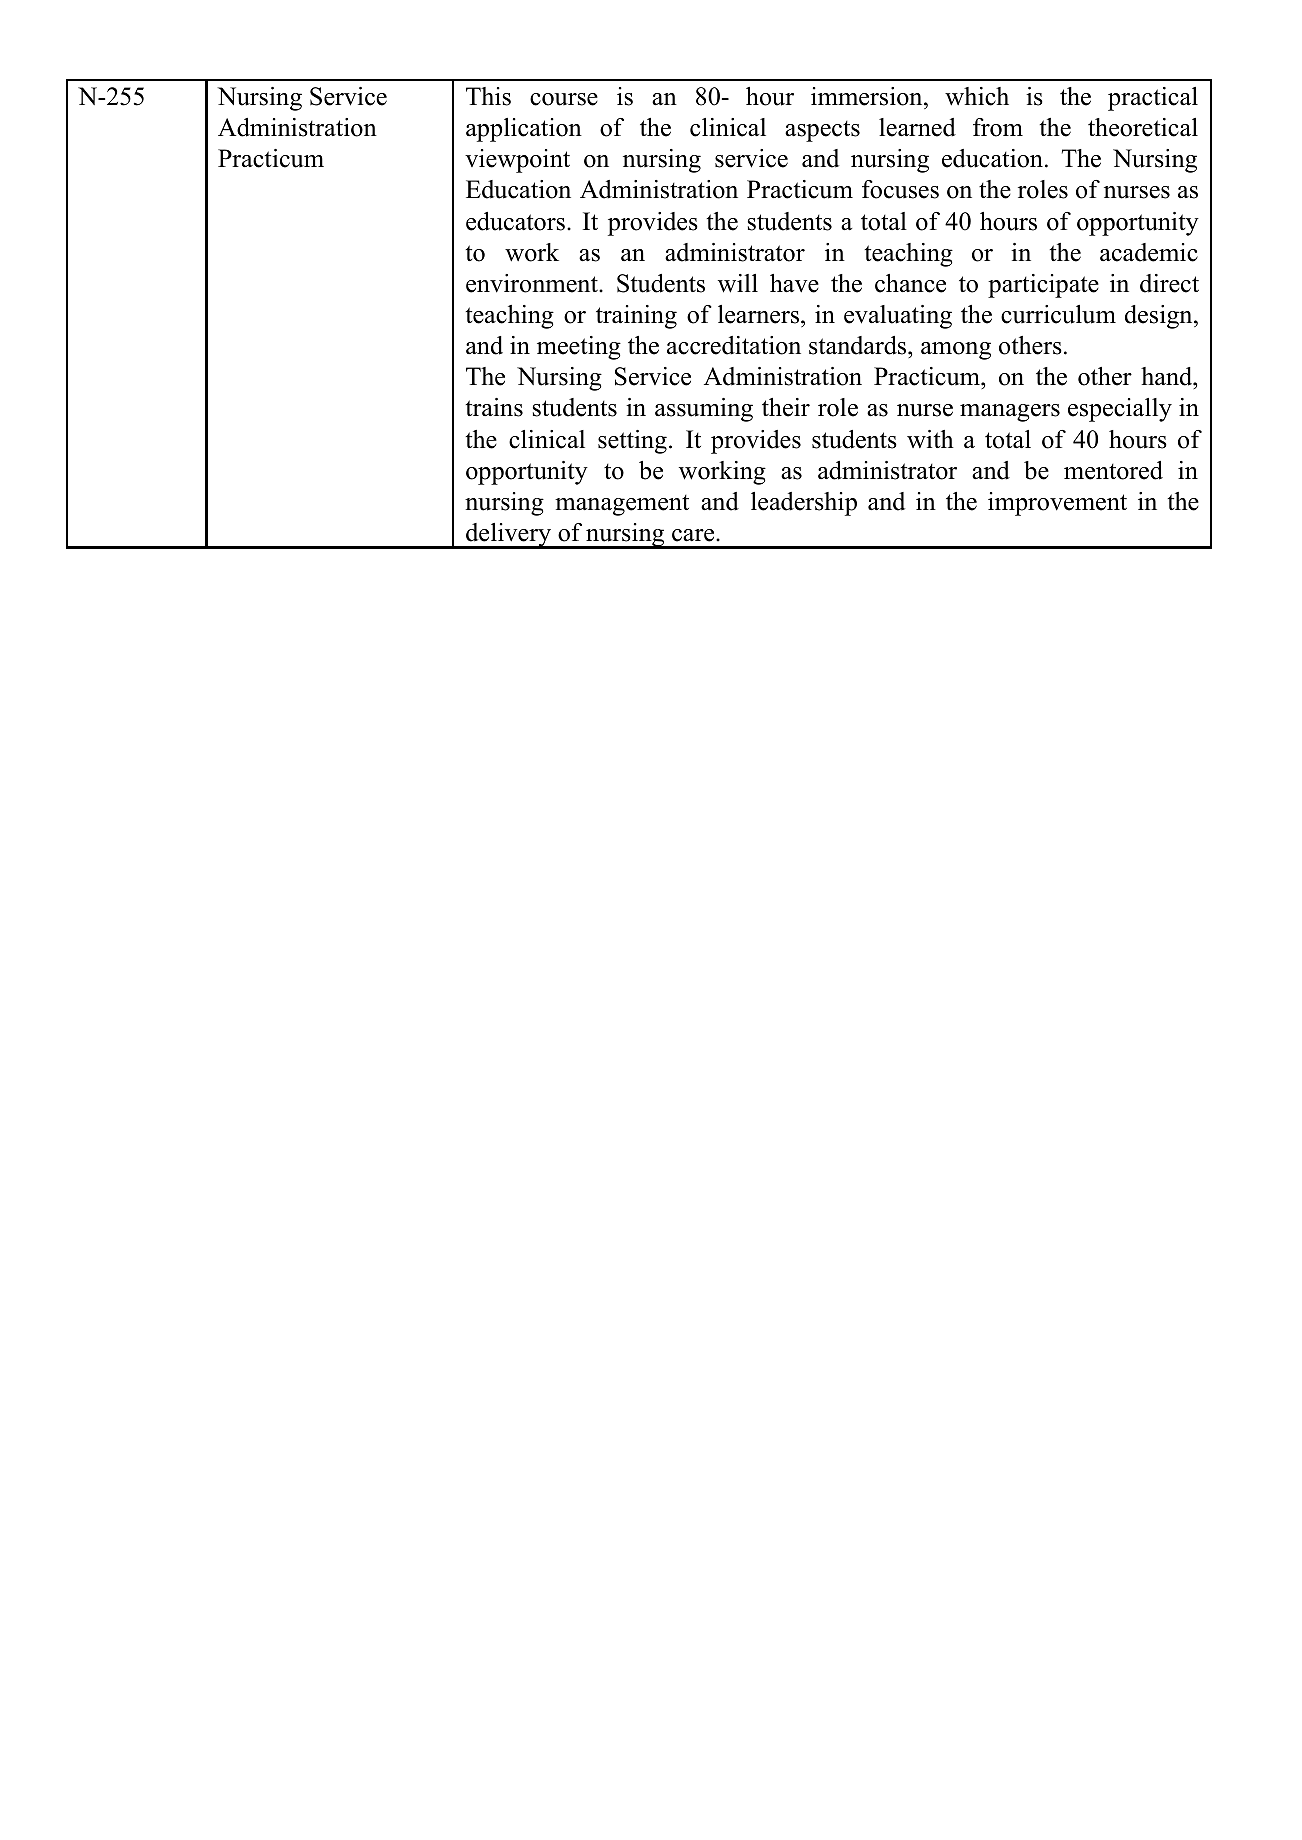  What do you see at coordinates (794, 283) in the image?
I see `have` at bounding box center [794, 283].
